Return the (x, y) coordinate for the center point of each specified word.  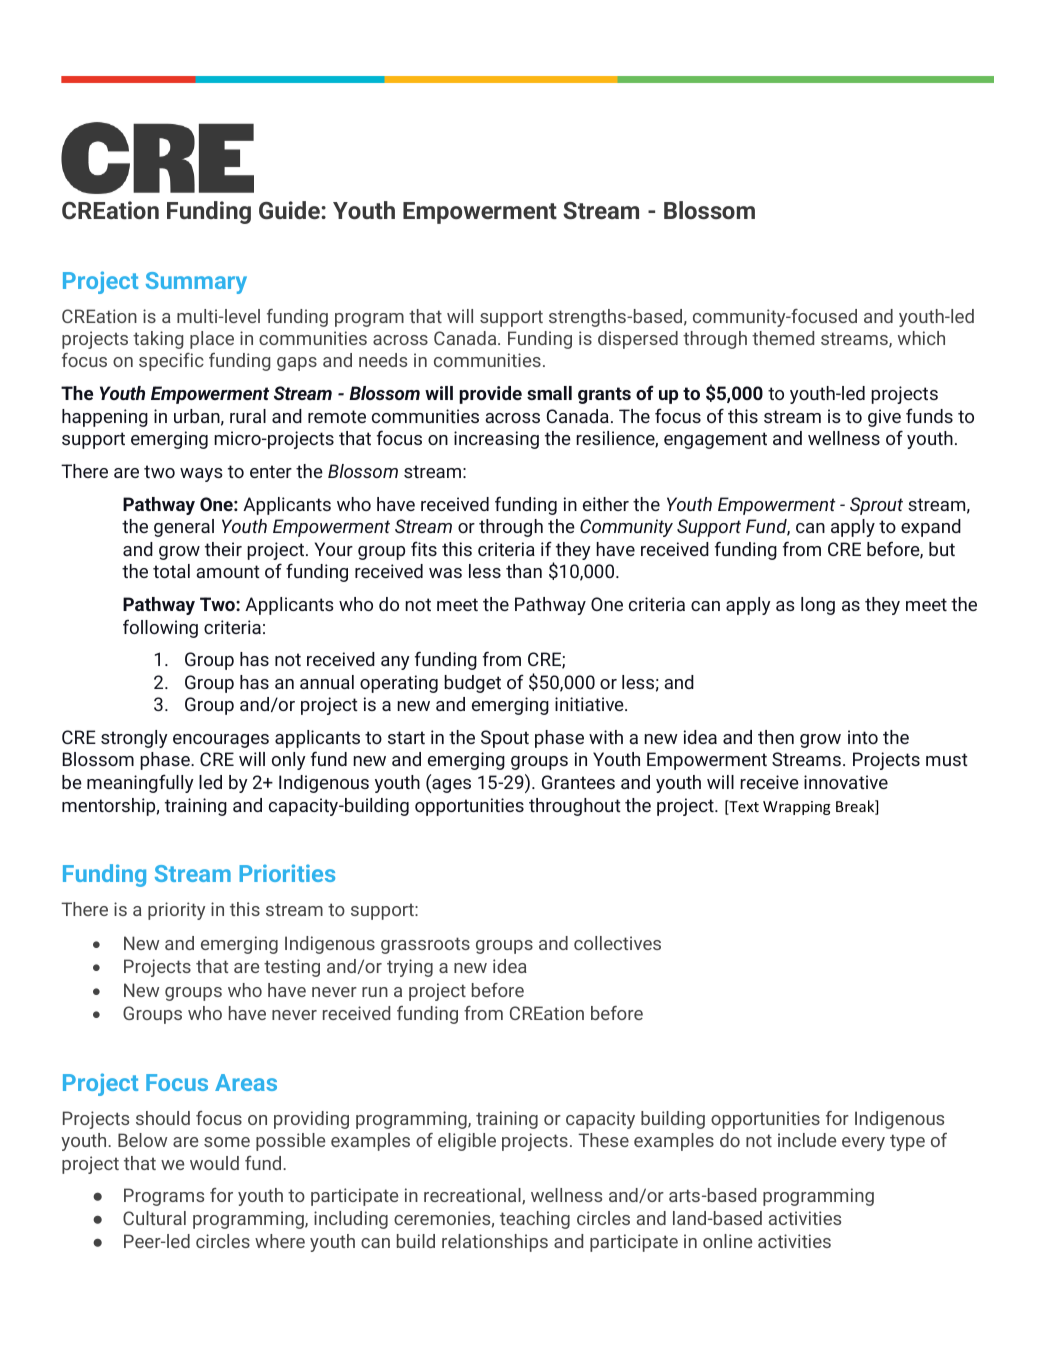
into (863, 737)
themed (783, 338)
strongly (134, 739)
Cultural (154, 1218)
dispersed (638, 340)
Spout (505, 739)
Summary (196, 283)
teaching (535, 1220)
